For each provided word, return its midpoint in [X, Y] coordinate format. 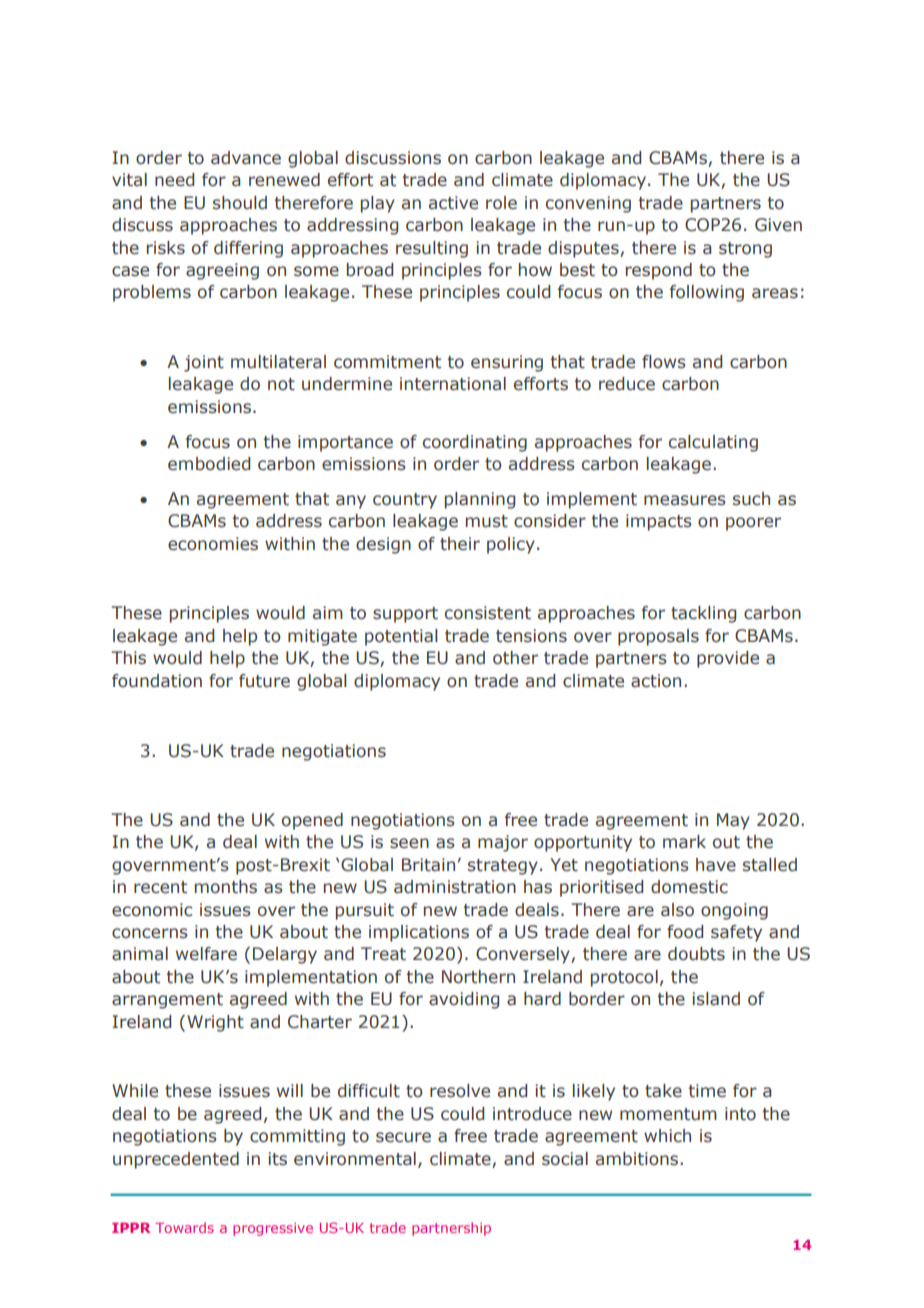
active [453, 203]
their [460, 544]
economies [213, 544]
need [174, 180]
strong [745, 250]
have [716, 865]
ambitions [638, 1159]
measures [685, 500]
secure [403, 1137]
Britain [428, 865]
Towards [184, 1227]
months [226, 887]
